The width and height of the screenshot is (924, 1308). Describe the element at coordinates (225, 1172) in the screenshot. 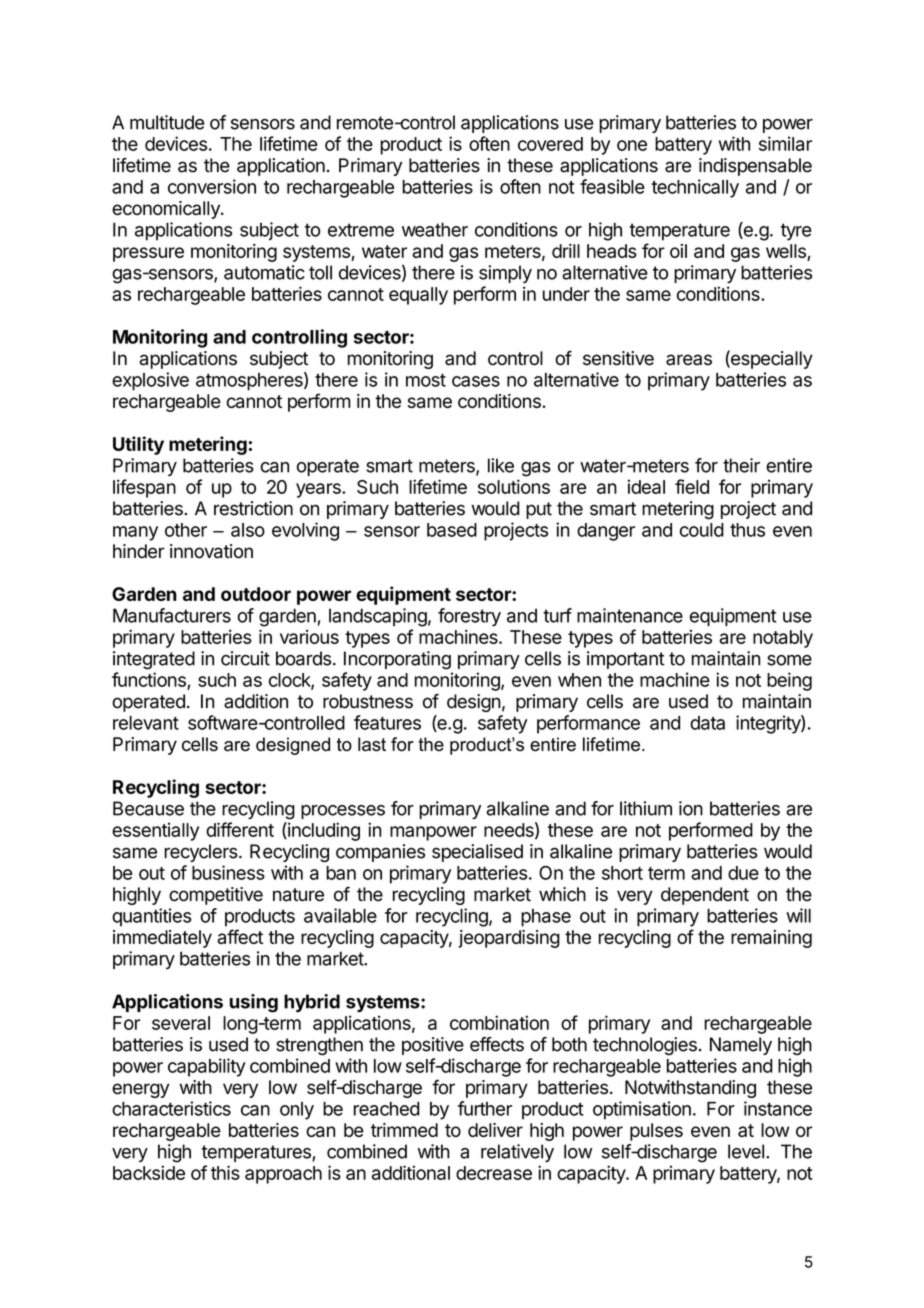

I see `this` at that location.
